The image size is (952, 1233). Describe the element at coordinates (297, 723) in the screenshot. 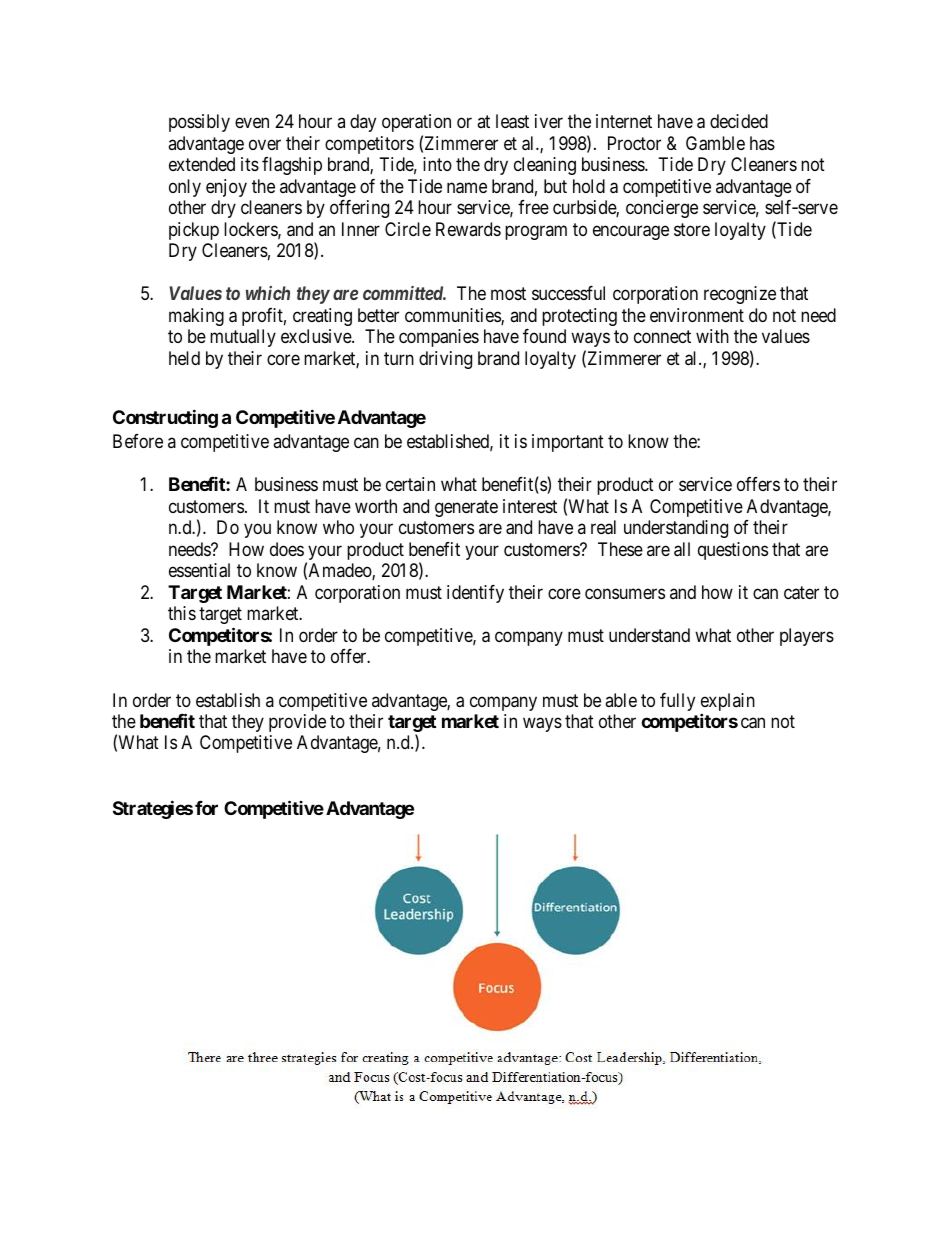

I see `provide` at that location.
